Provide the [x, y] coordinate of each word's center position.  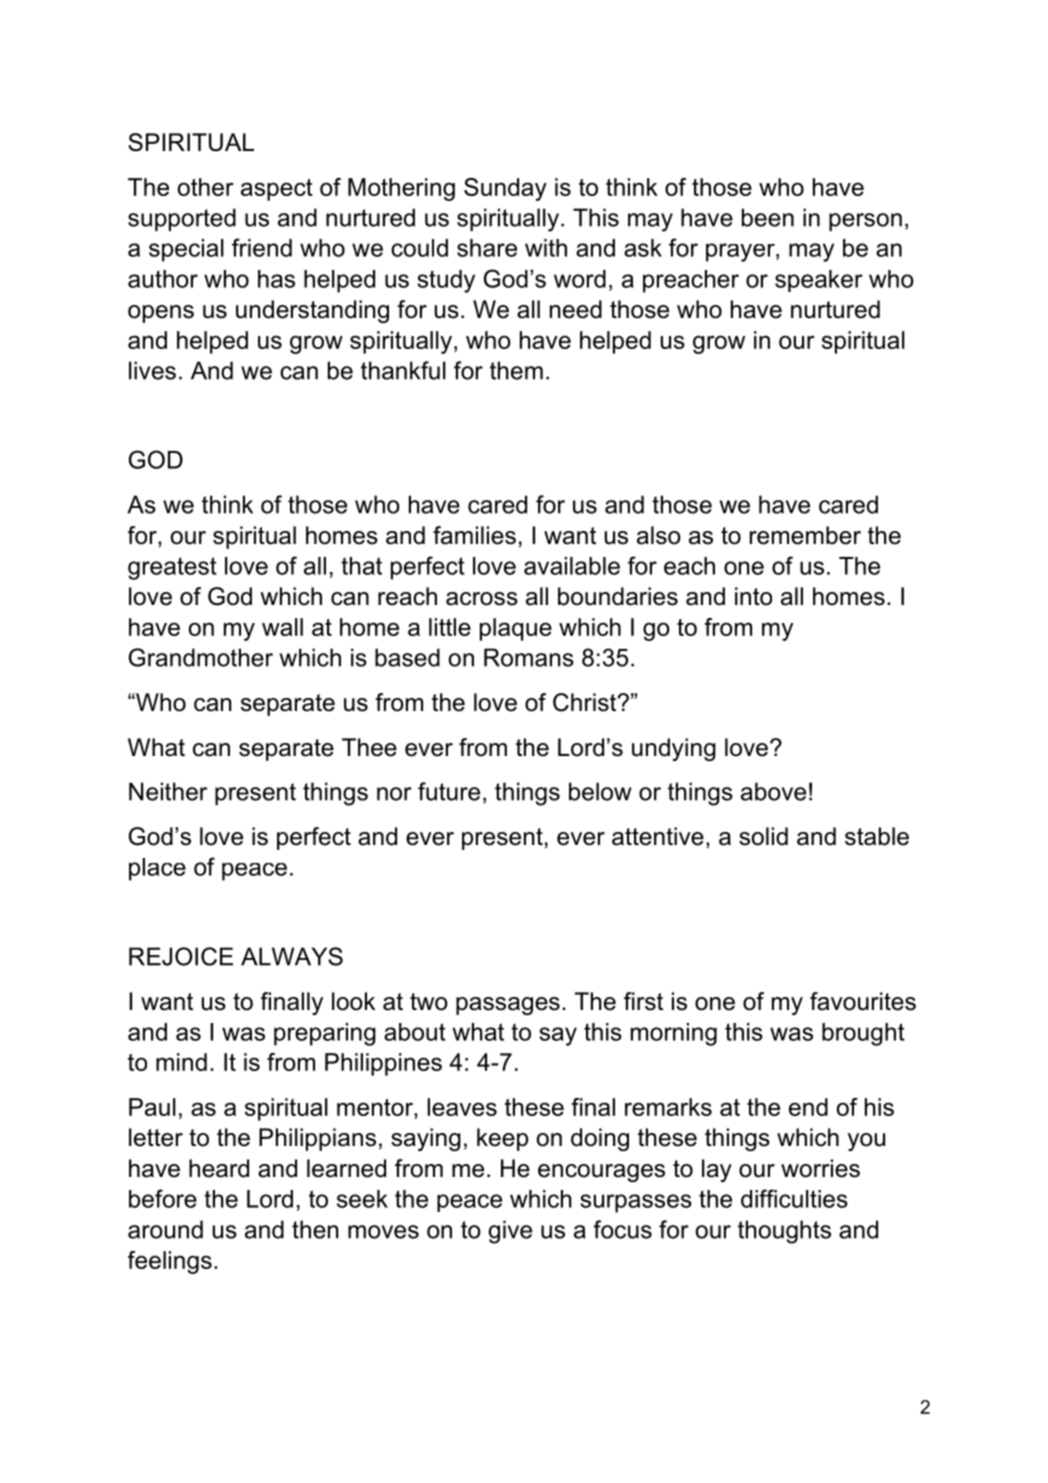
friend [262, 247]
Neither [168, 791]
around [165, 1229]
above [773, 791]
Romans [529, 657]
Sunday [505, 189]
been [768, 217]
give [510, 1232]
